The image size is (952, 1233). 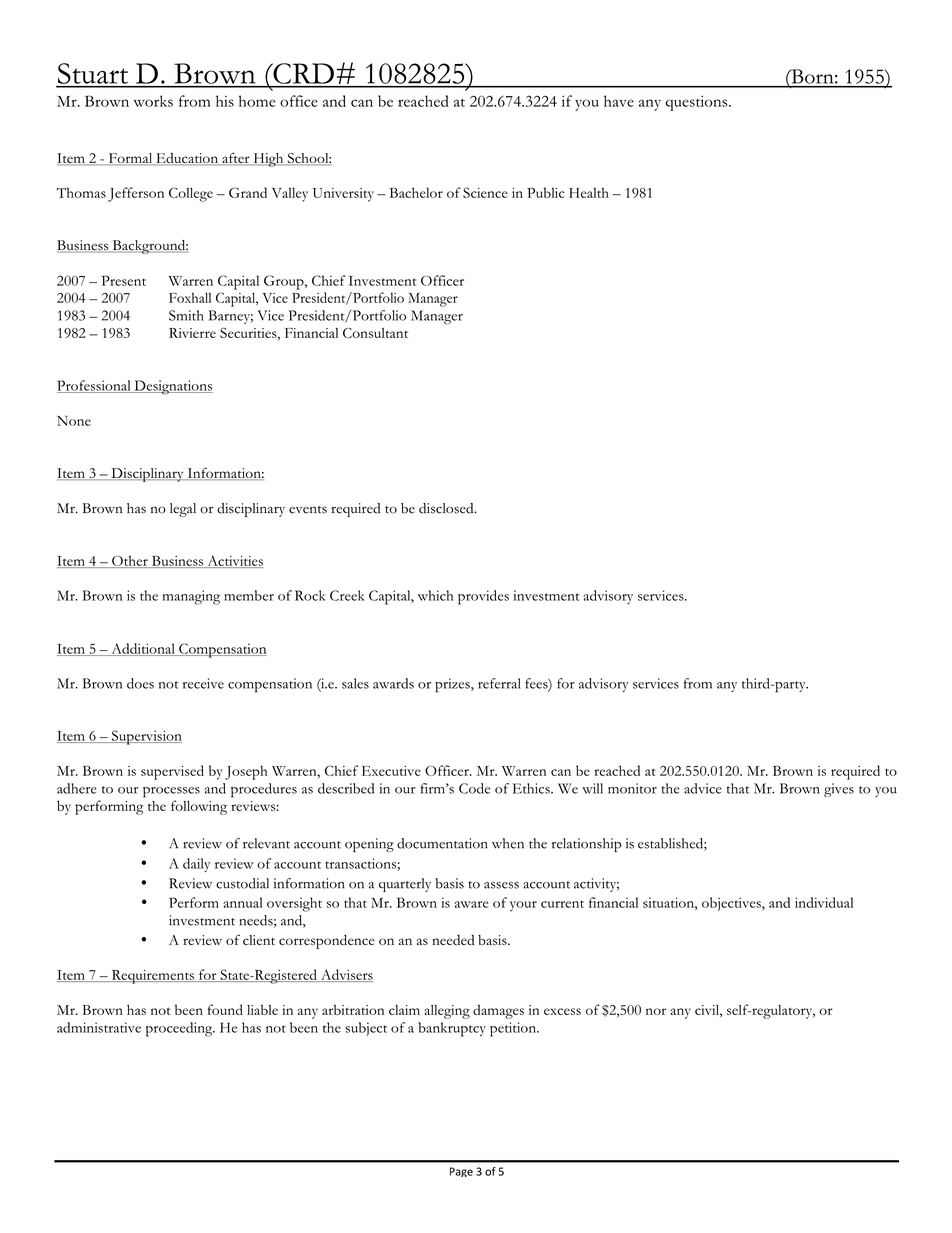 I want to click on provides, so click(x=483, y=597).
